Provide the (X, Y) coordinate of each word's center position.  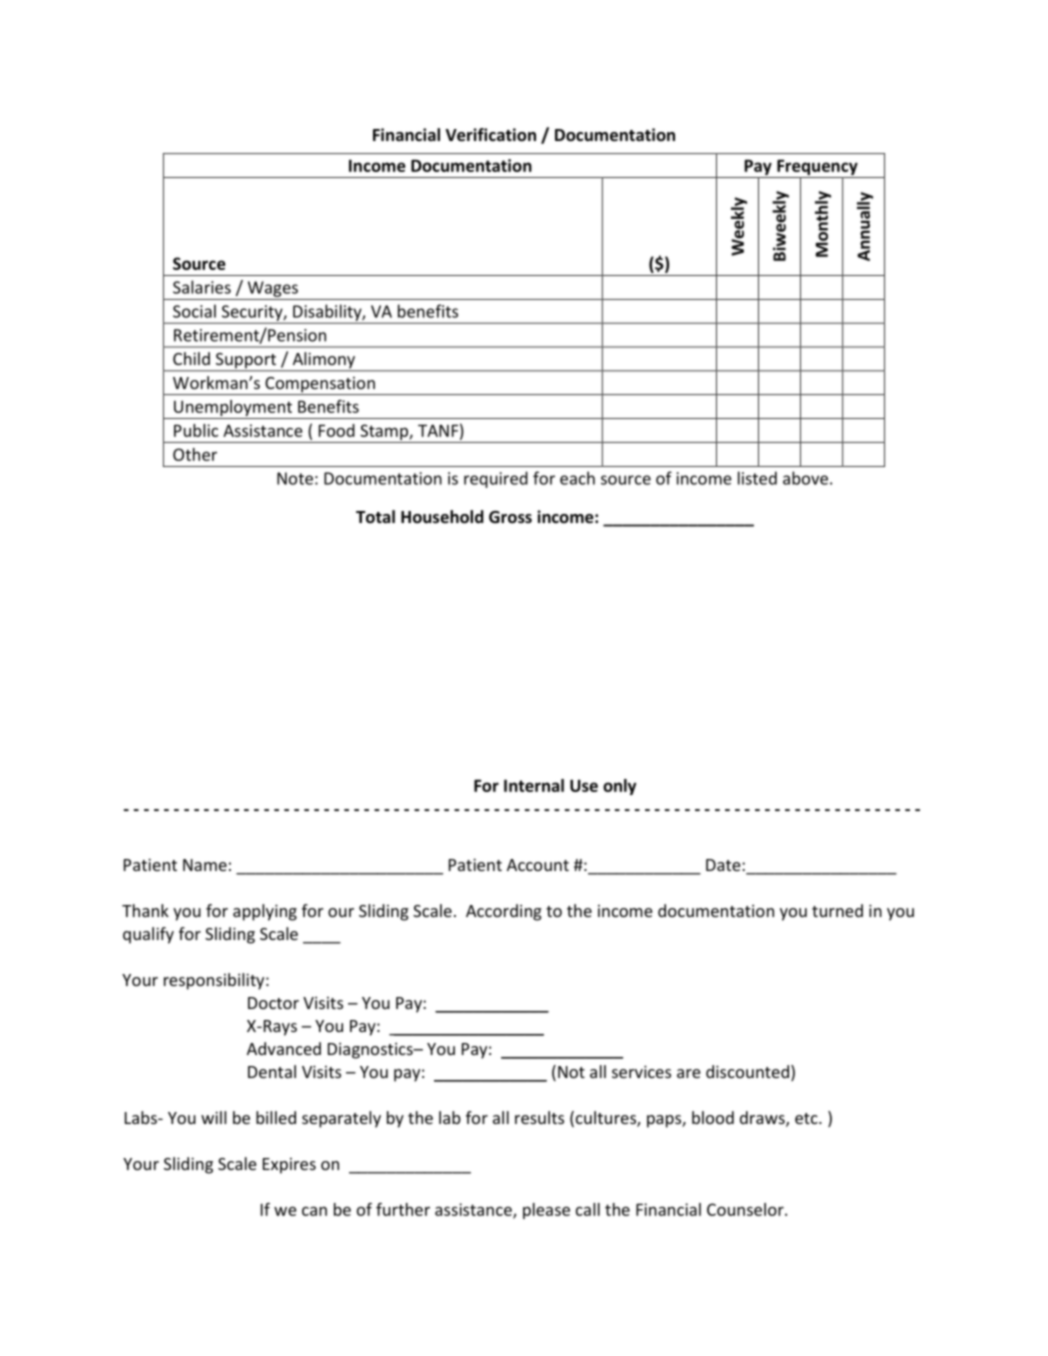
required (496, 479)
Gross (510, 517)
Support (246, 362)
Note (295, 478)
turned (837, 910)
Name (205, 865)
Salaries (202, 287)
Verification (491, 135)
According (504, 912)
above (805, 478)
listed (757, 478)
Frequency (817, 168)
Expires (289, 1166)
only (619, 787)
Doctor (273, 1003)
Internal (534, 785)
